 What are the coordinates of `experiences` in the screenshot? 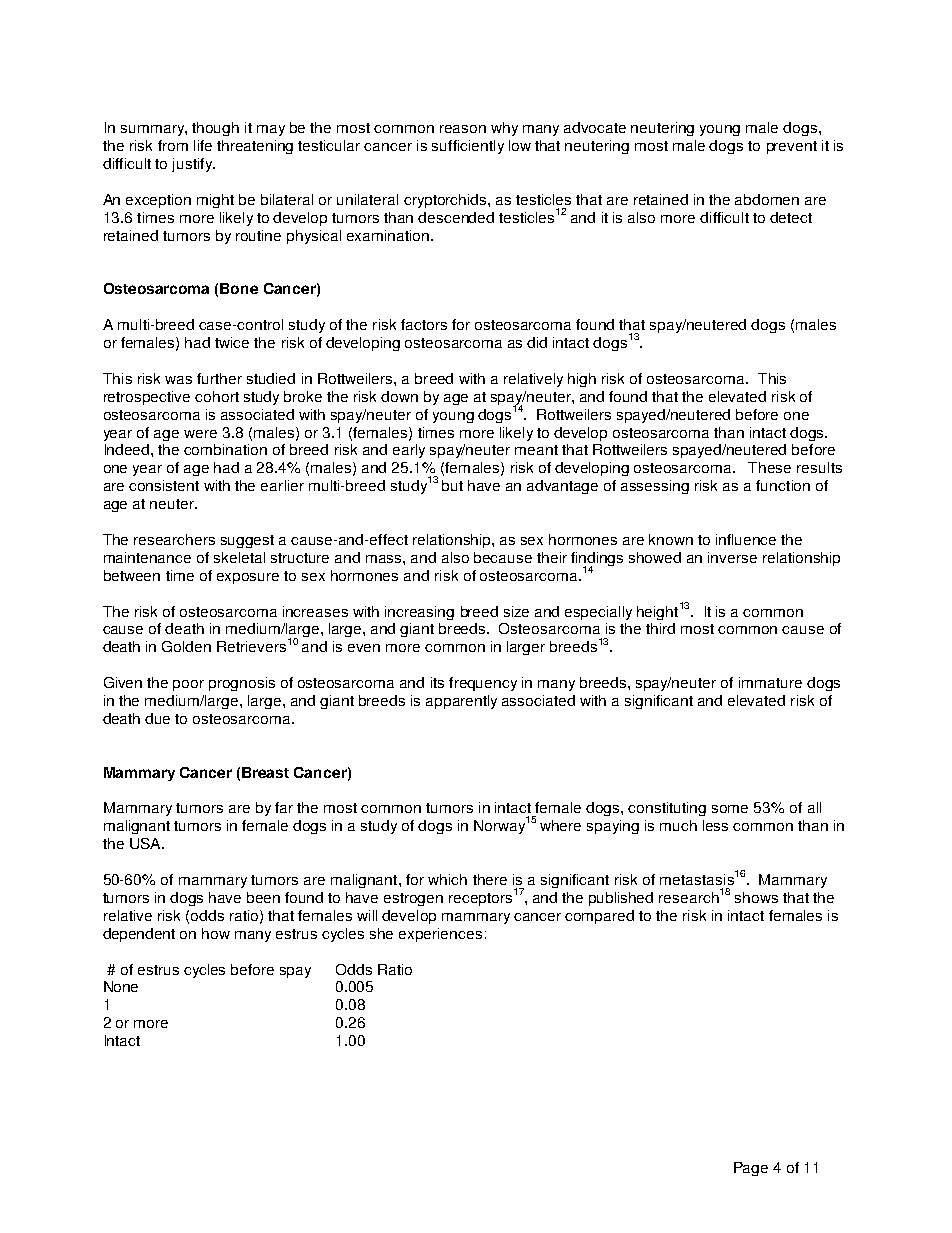 It's located at (440, 935).
